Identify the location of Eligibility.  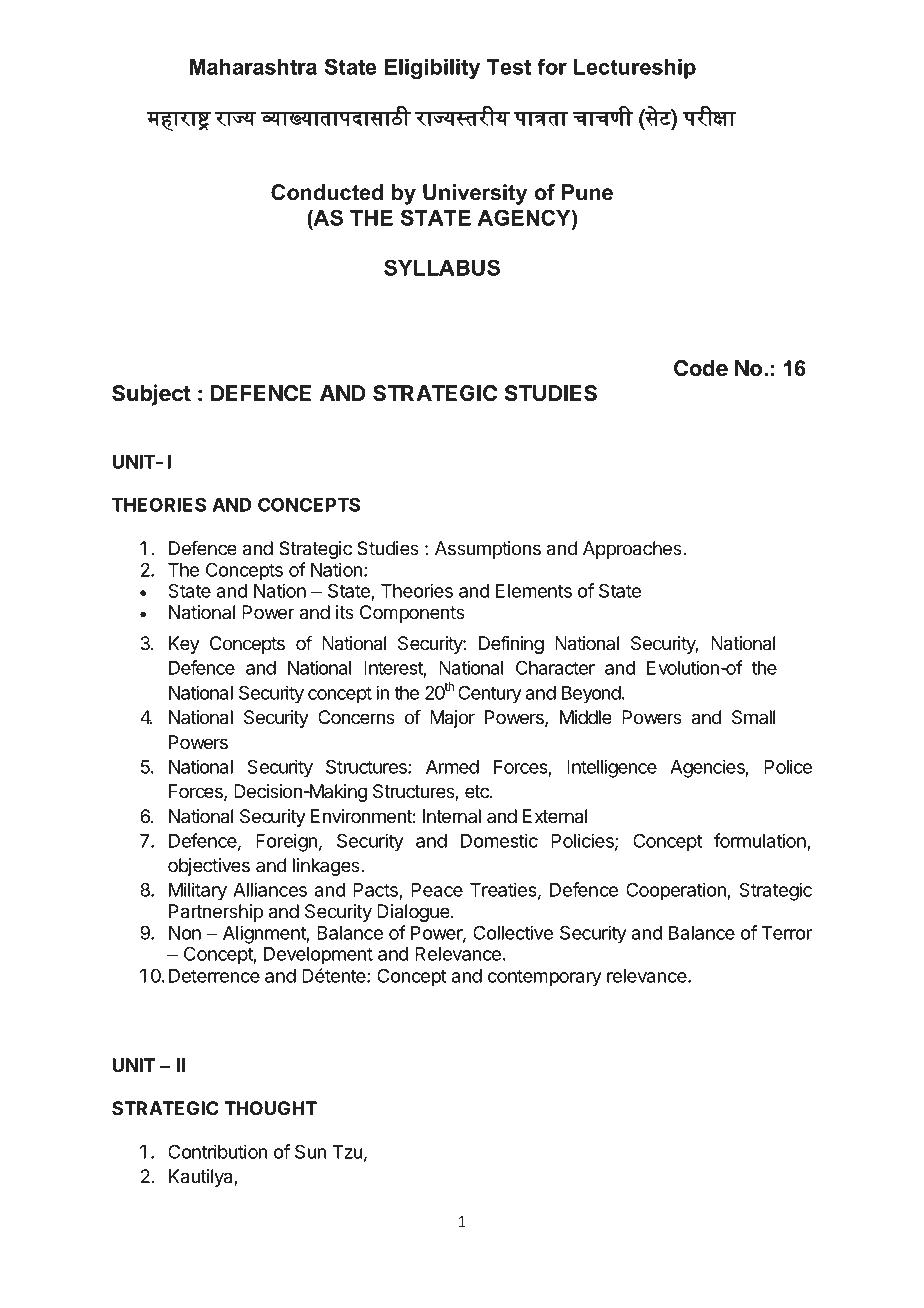
(432, 69).
